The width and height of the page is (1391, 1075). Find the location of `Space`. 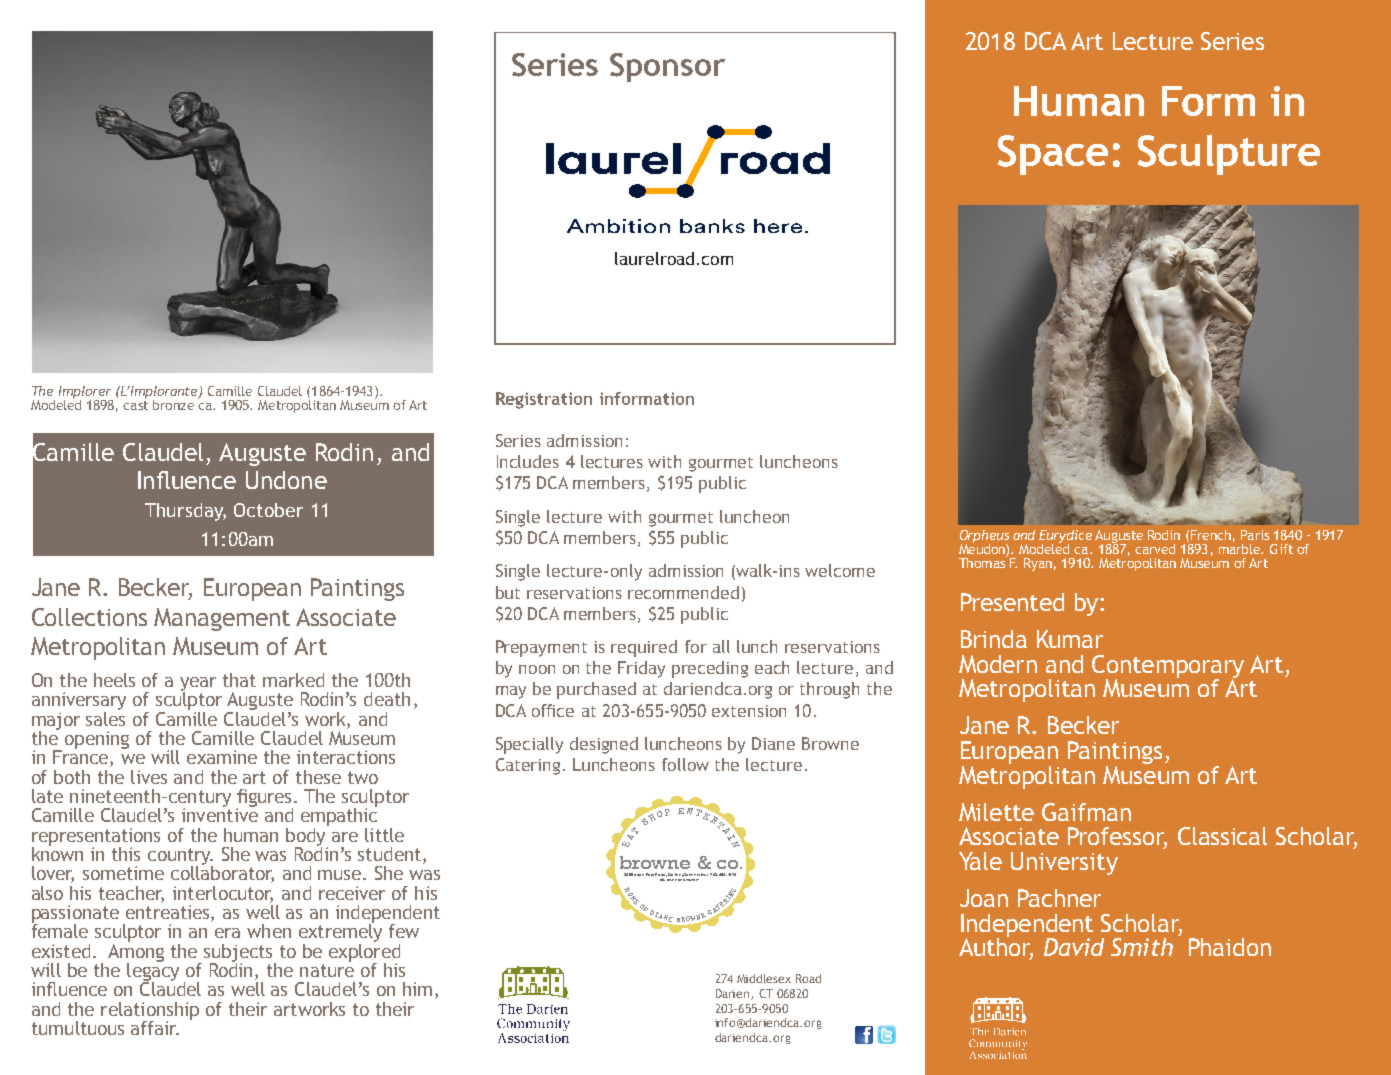

Space is located at coordinates (1053, 155).
